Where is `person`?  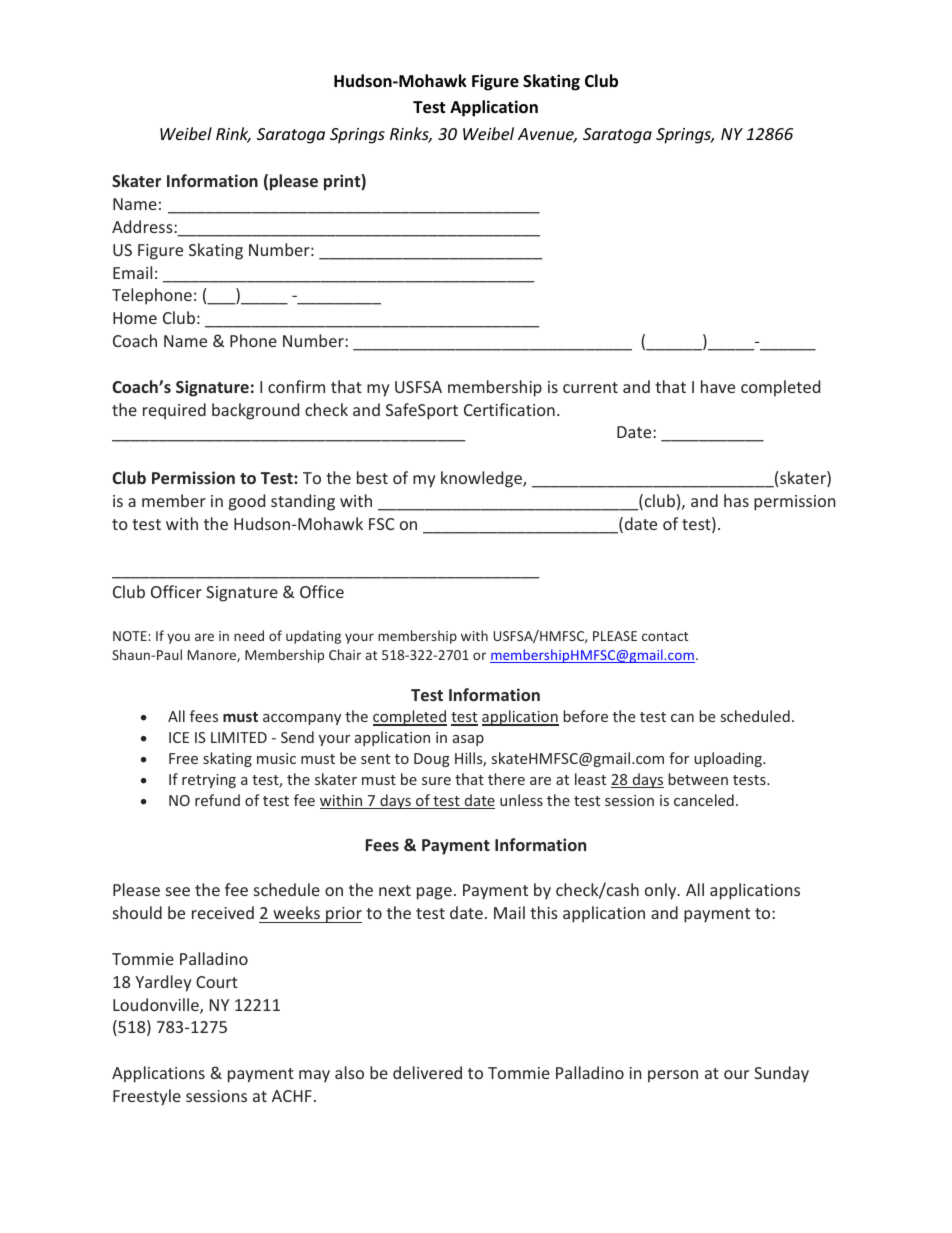
person is located at coordinates (673, 1076).
